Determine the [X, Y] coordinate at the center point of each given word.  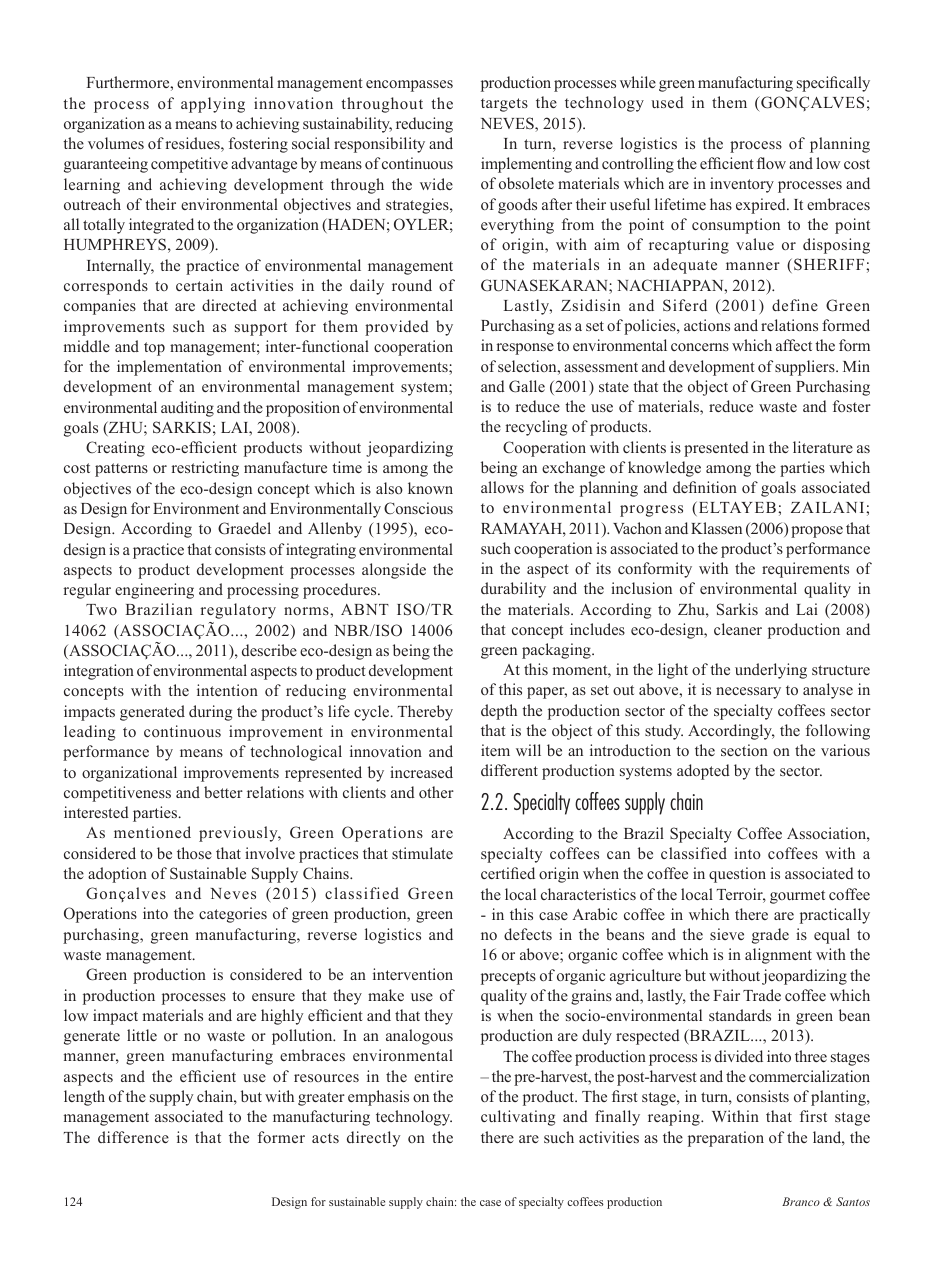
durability [513, 590]
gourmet [797, 897]
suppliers [806, 368]
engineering [154, 591]
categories [233, 915]
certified [508, 873]
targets [504, 105]
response [525, 349]
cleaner [738, 629]
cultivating [518, 1118]
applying [213, 105]
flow [771, 163]
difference [133, 1137]
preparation [726, 1139]
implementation [169, 368]
